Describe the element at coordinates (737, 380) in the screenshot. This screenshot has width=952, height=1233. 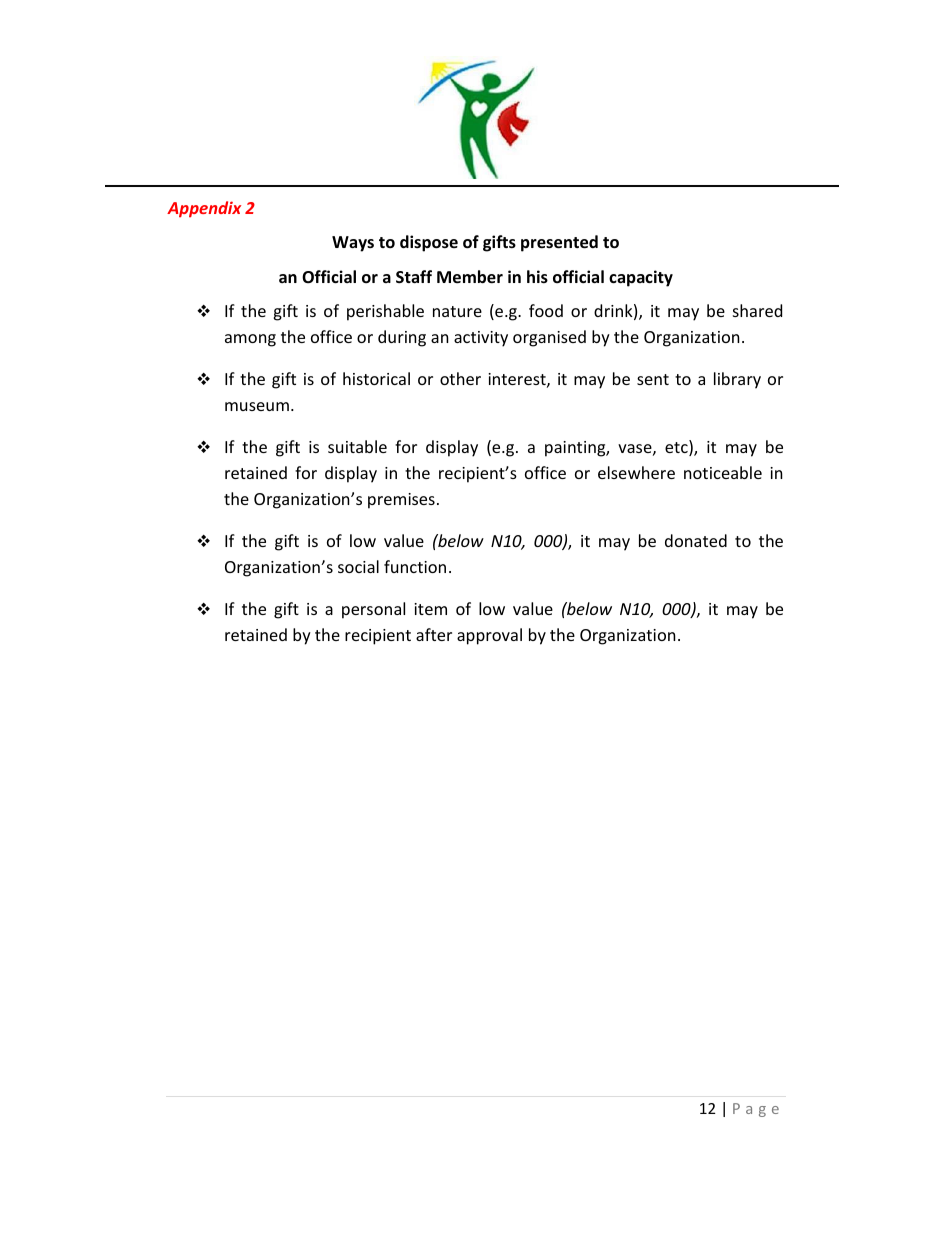
I see `library` at that location.
